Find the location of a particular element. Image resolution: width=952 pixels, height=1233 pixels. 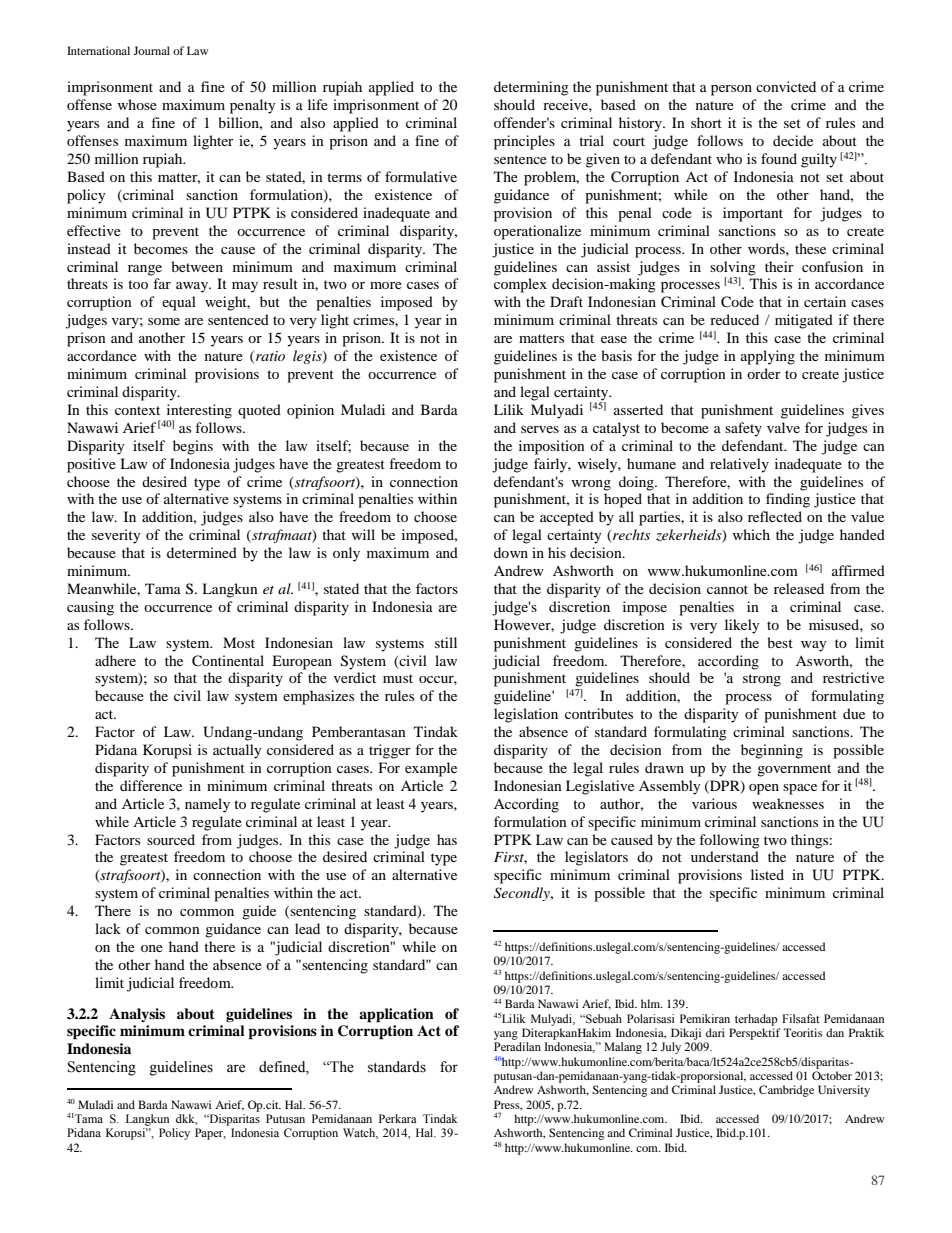

determined is located at coordinates (202, 552).
